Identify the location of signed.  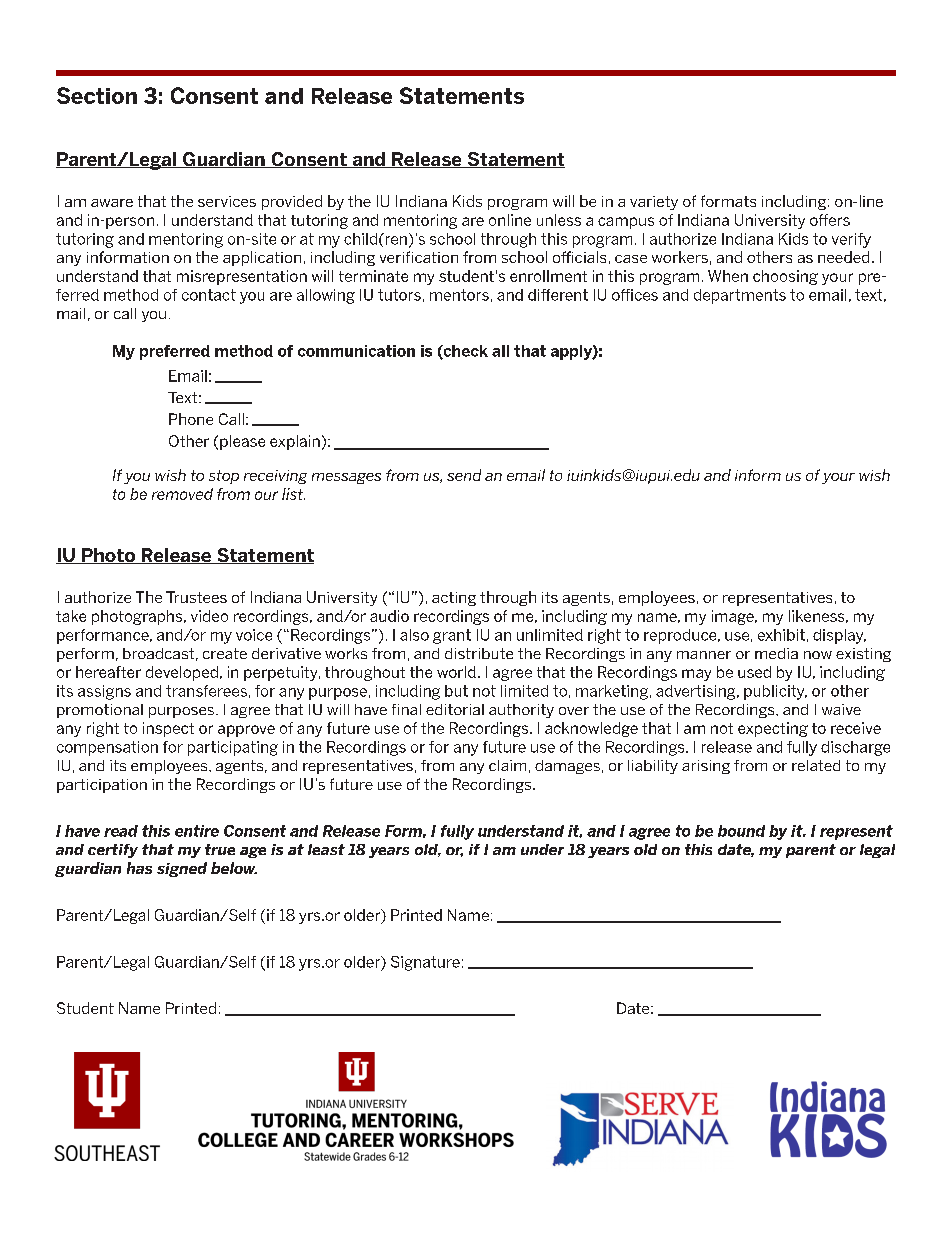
(182, 869).
